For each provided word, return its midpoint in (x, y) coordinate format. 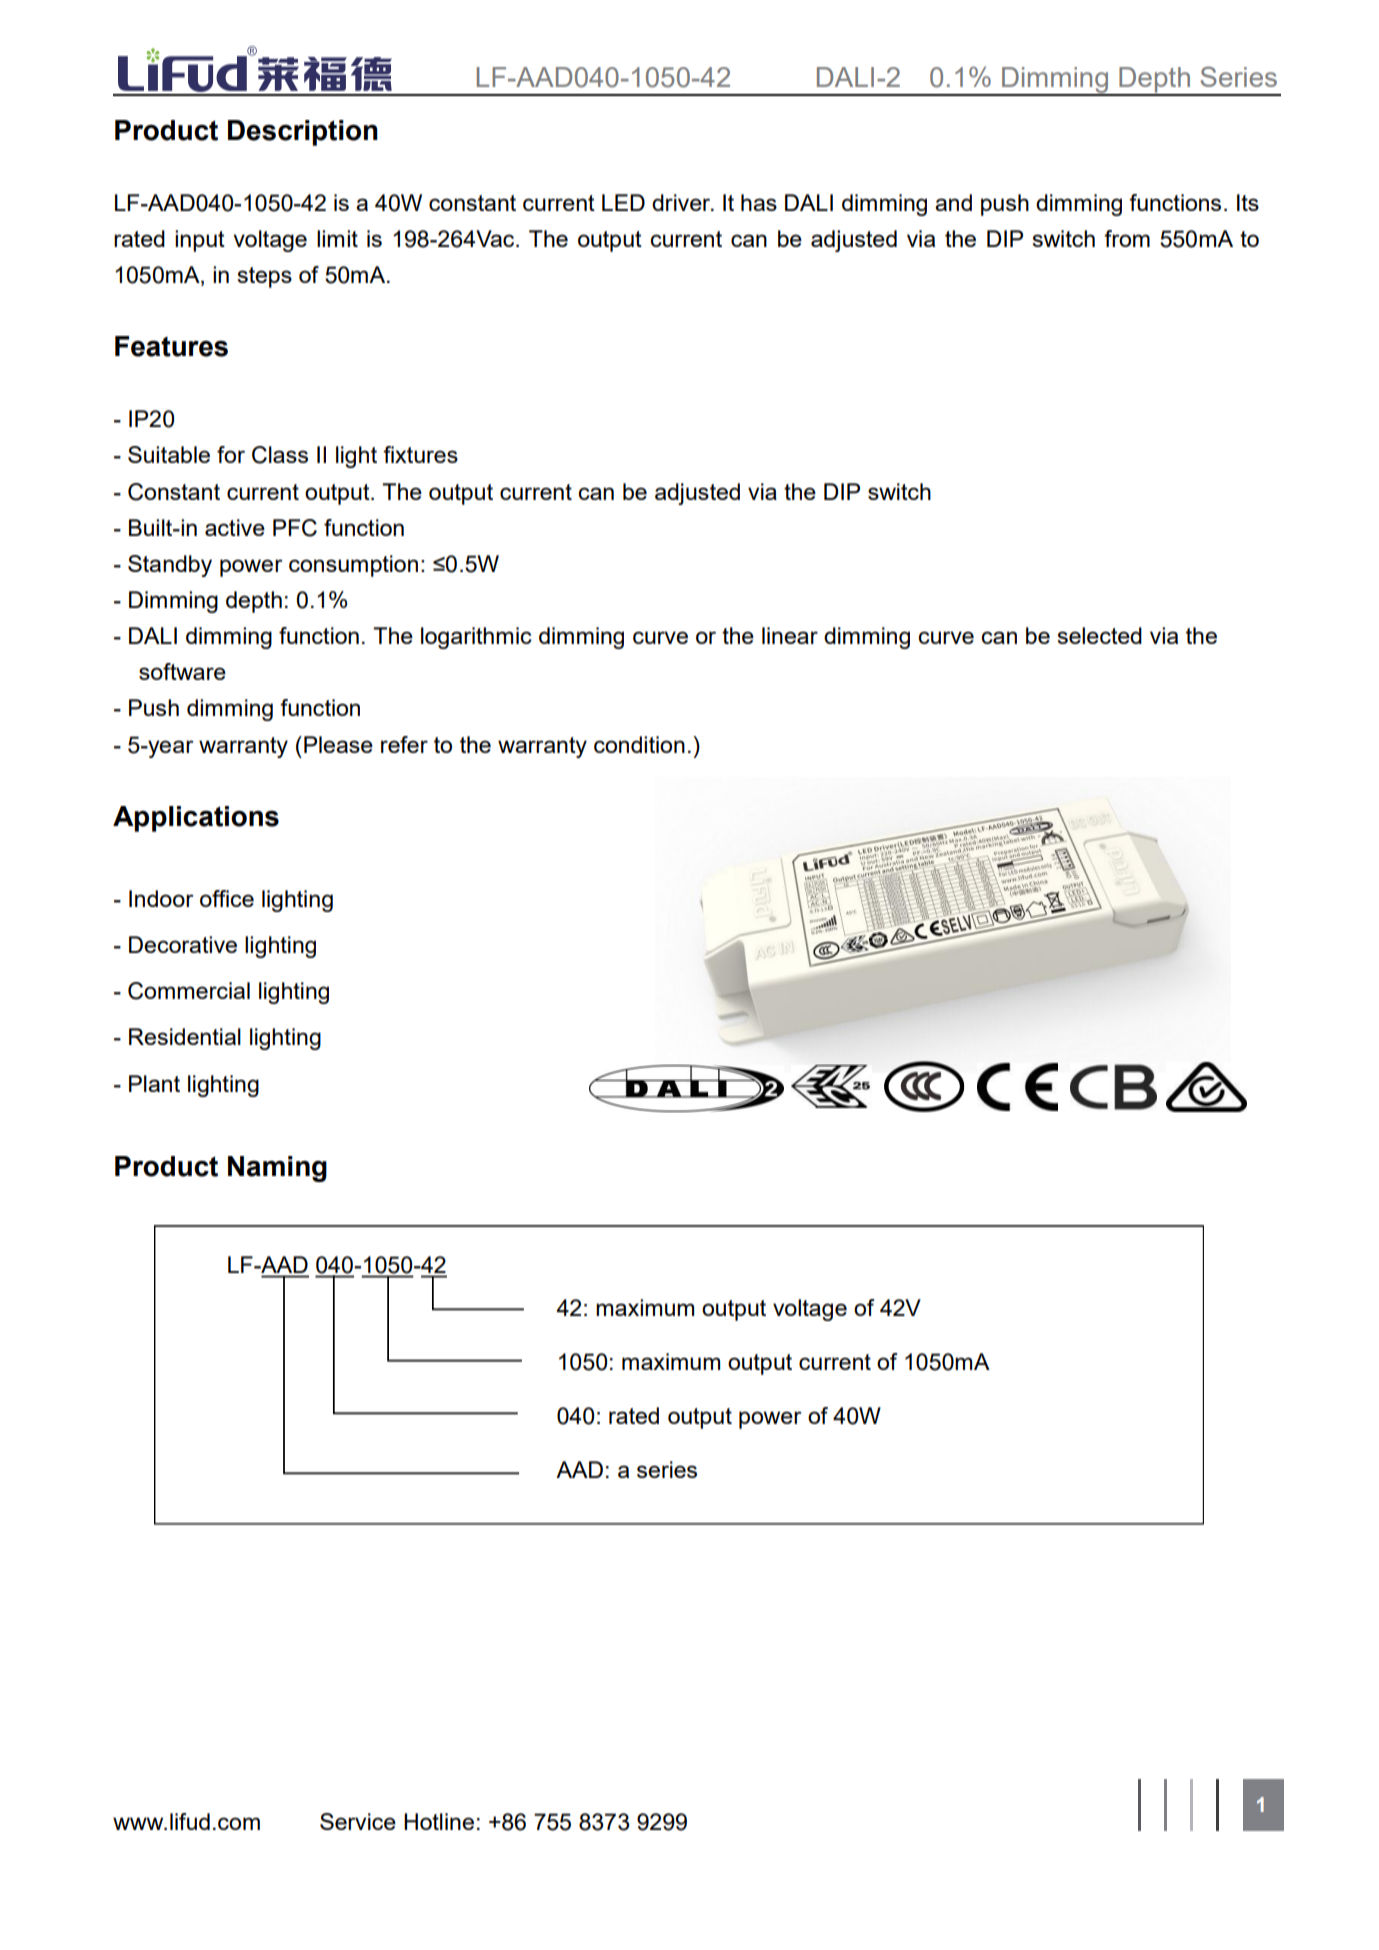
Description (303, 133)
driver (682, 202)
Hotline (439, 1821)
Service (358, 1821)
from (1127, 238)
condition (639, 744)
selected (1099, 635)
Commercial (189, 991)
